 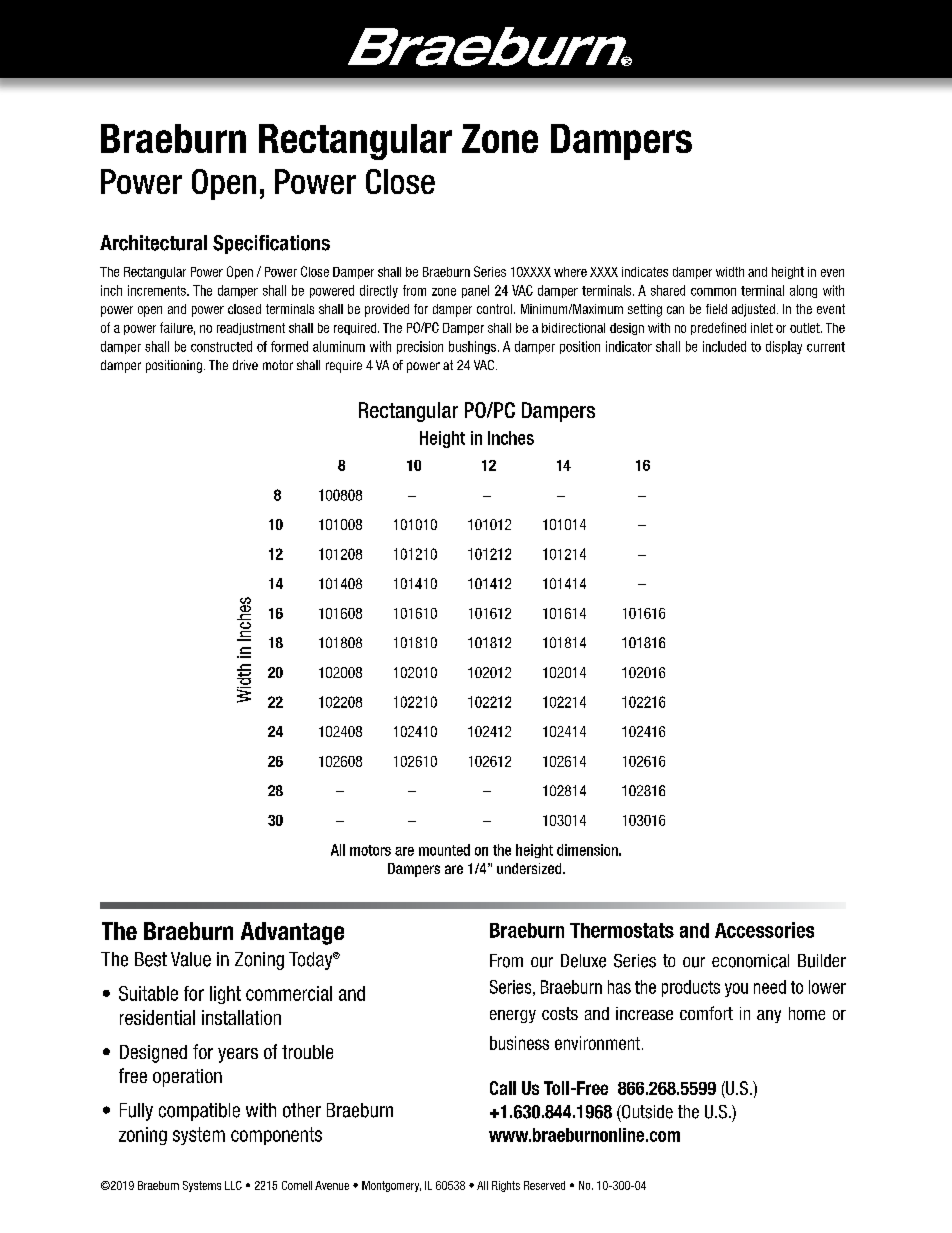 What do you see at coordinates (713, 292) in the screenshot?
I see `common` at bounding box center [713, 292].
